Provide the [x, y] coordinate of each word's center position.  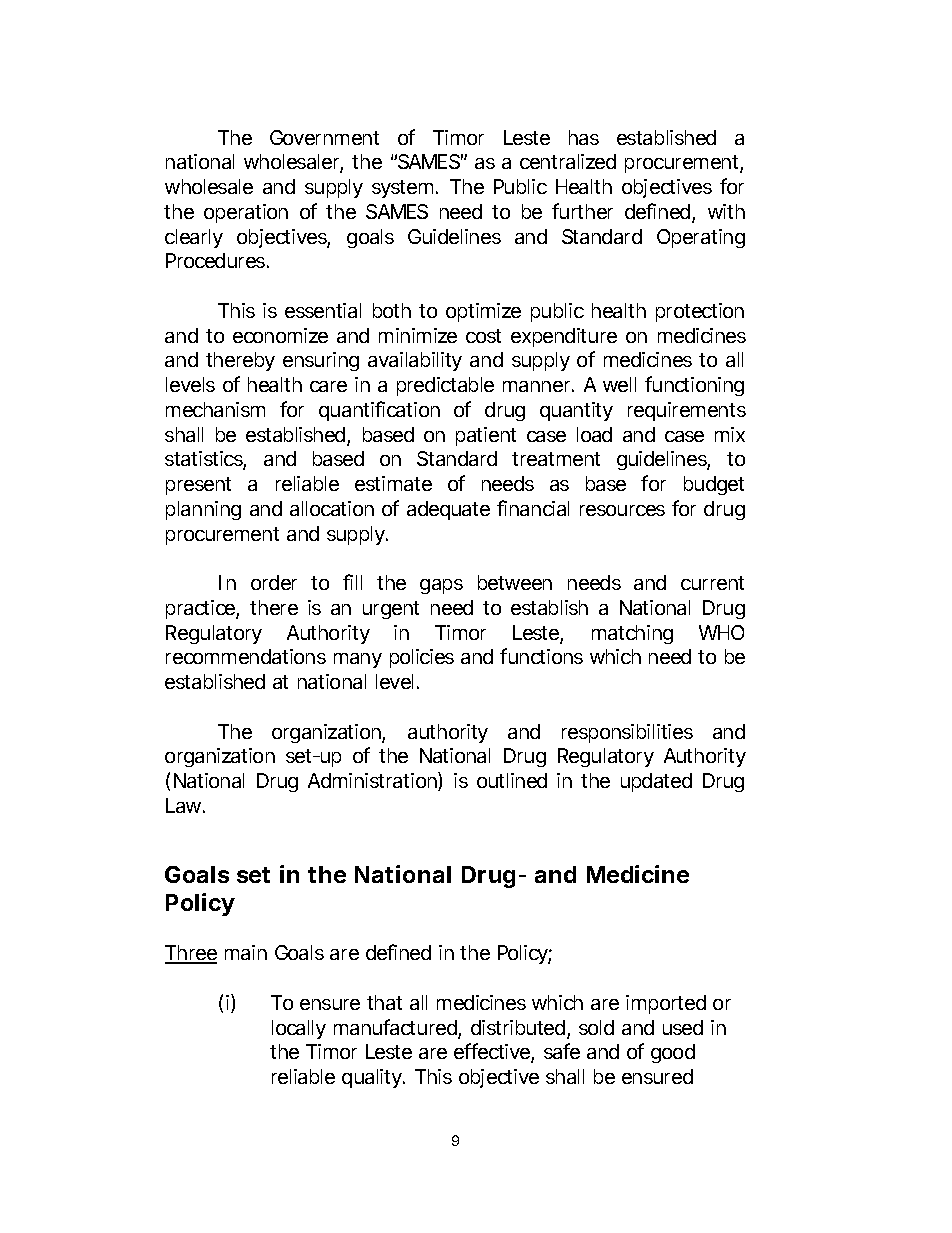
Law [183, 805]
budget [714, 485]
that [384, 1002]
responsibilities [627, 733]
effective [492, 1051]
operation [246, 213]
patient [486, 436]
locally [299, 1029]
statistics [204, 460]
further [582, 211]
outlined [512, 780]
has [584, 137]
